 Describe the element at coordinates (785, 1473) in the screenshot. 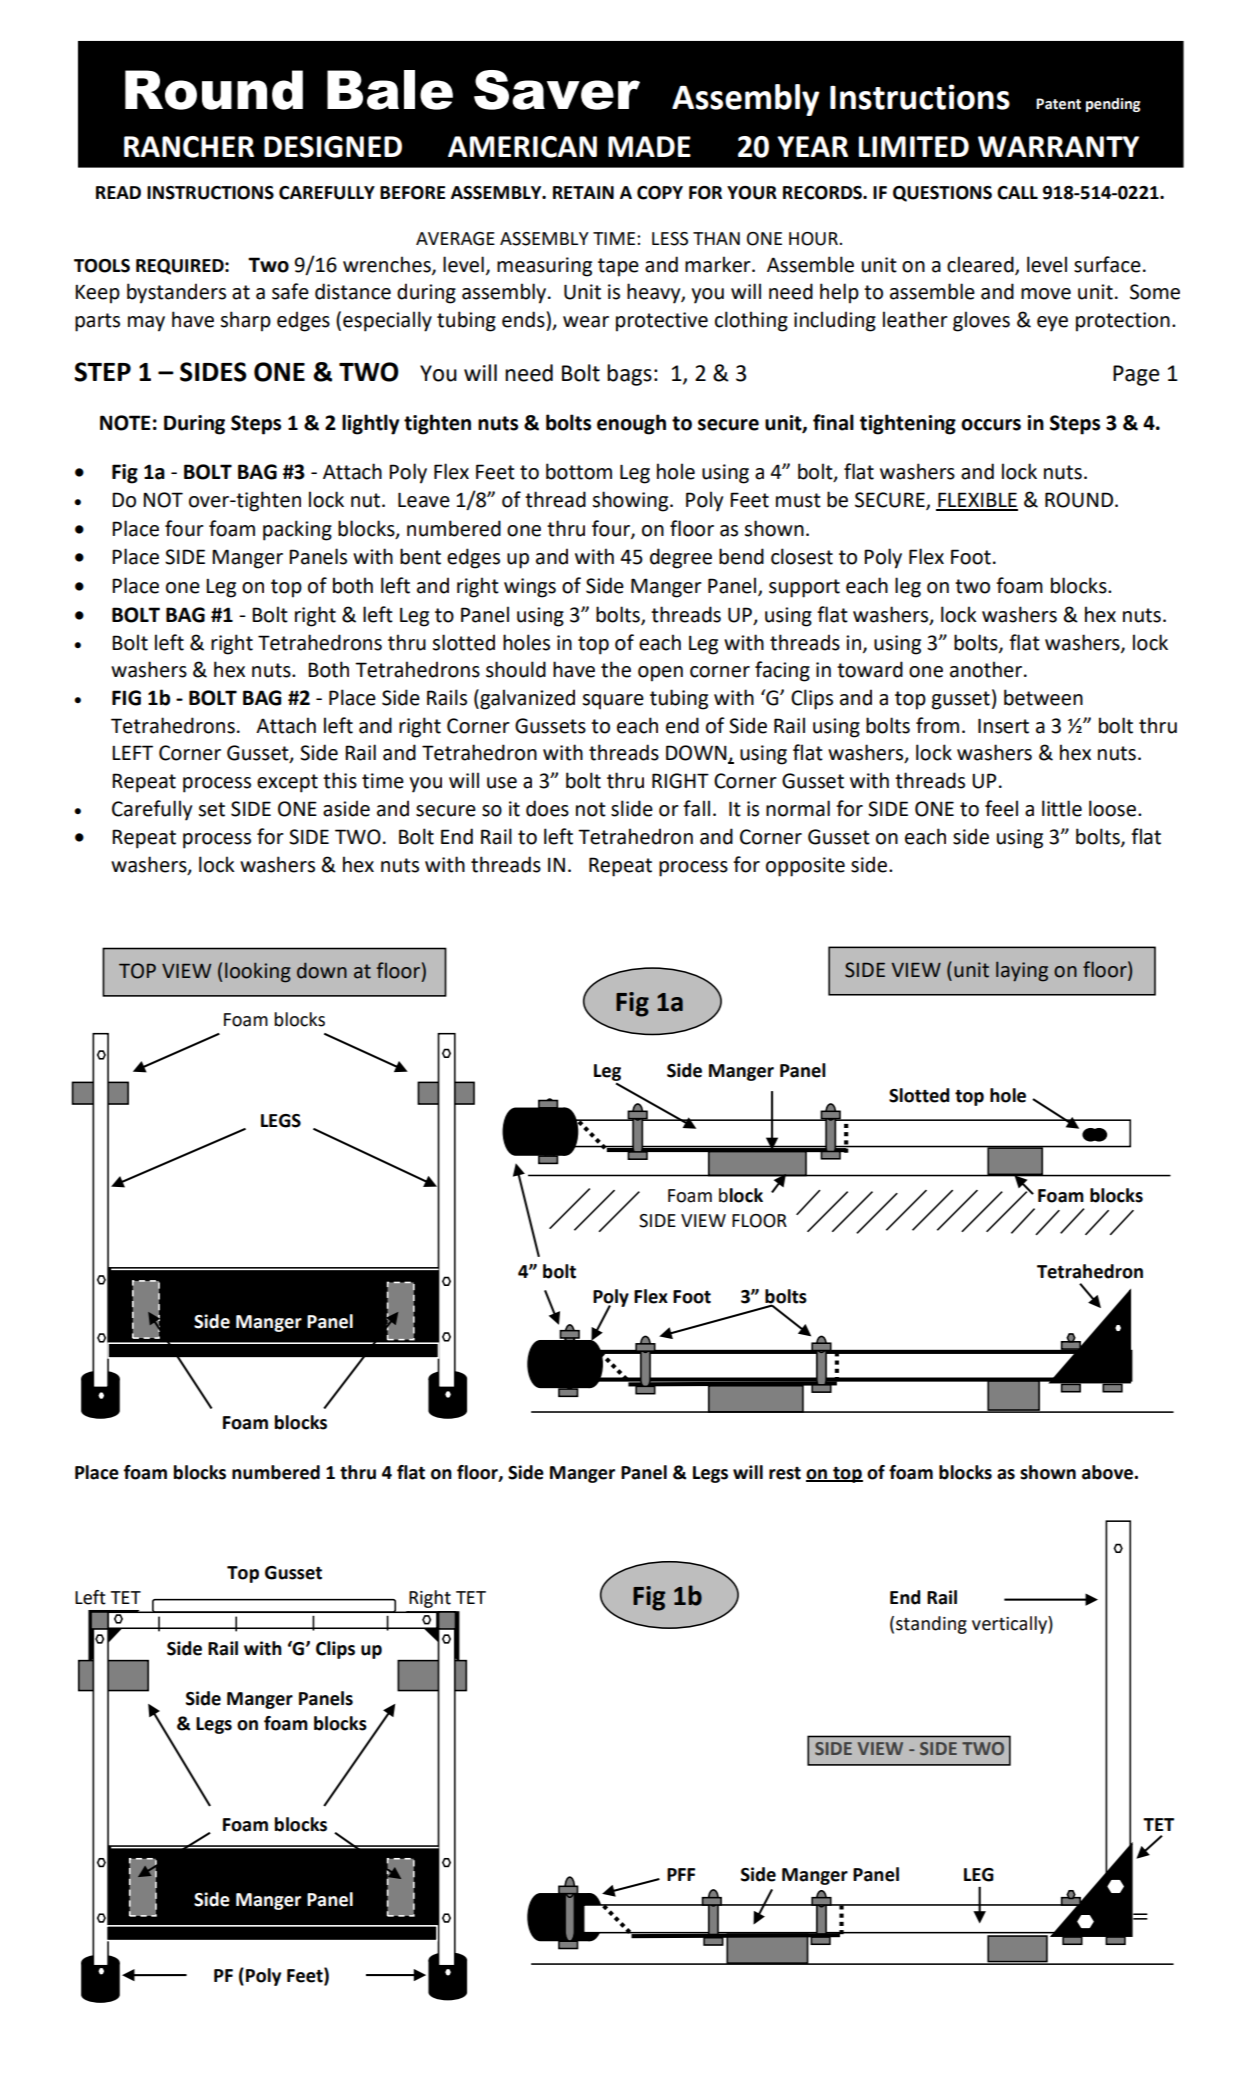

I see `rest` at that location.
